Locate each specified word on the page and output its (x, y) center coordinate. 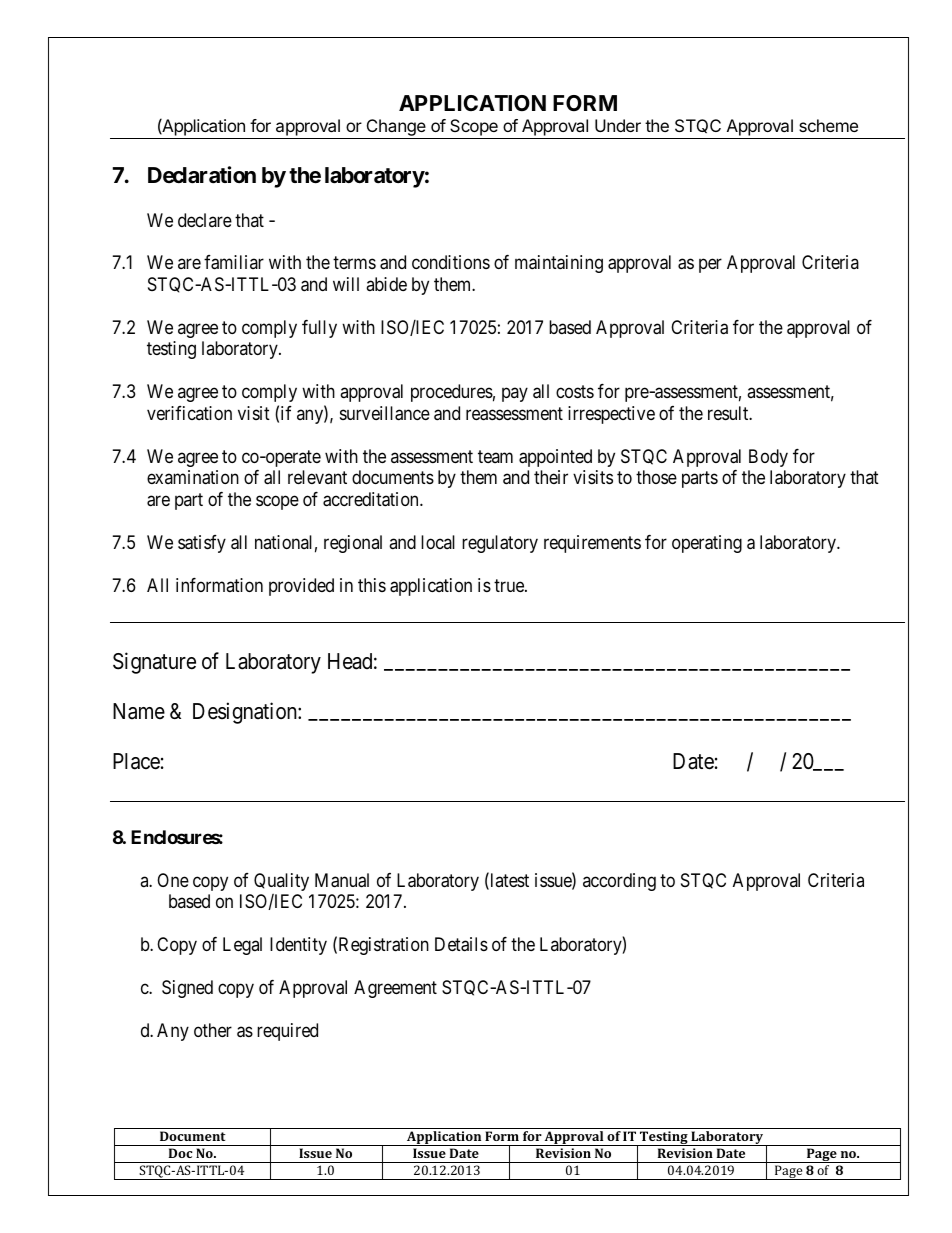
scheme (828, 125)
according (619, 882)
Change (396, 129)
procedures (452, 393)
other (213, 1030)
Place (136, 761)
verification (189, 413)
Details (461, 944)
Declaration (202, 175)
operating (707, 544)
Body (768, 458)
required (287, 1032)
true (510, 585)
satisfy (202, 544)
